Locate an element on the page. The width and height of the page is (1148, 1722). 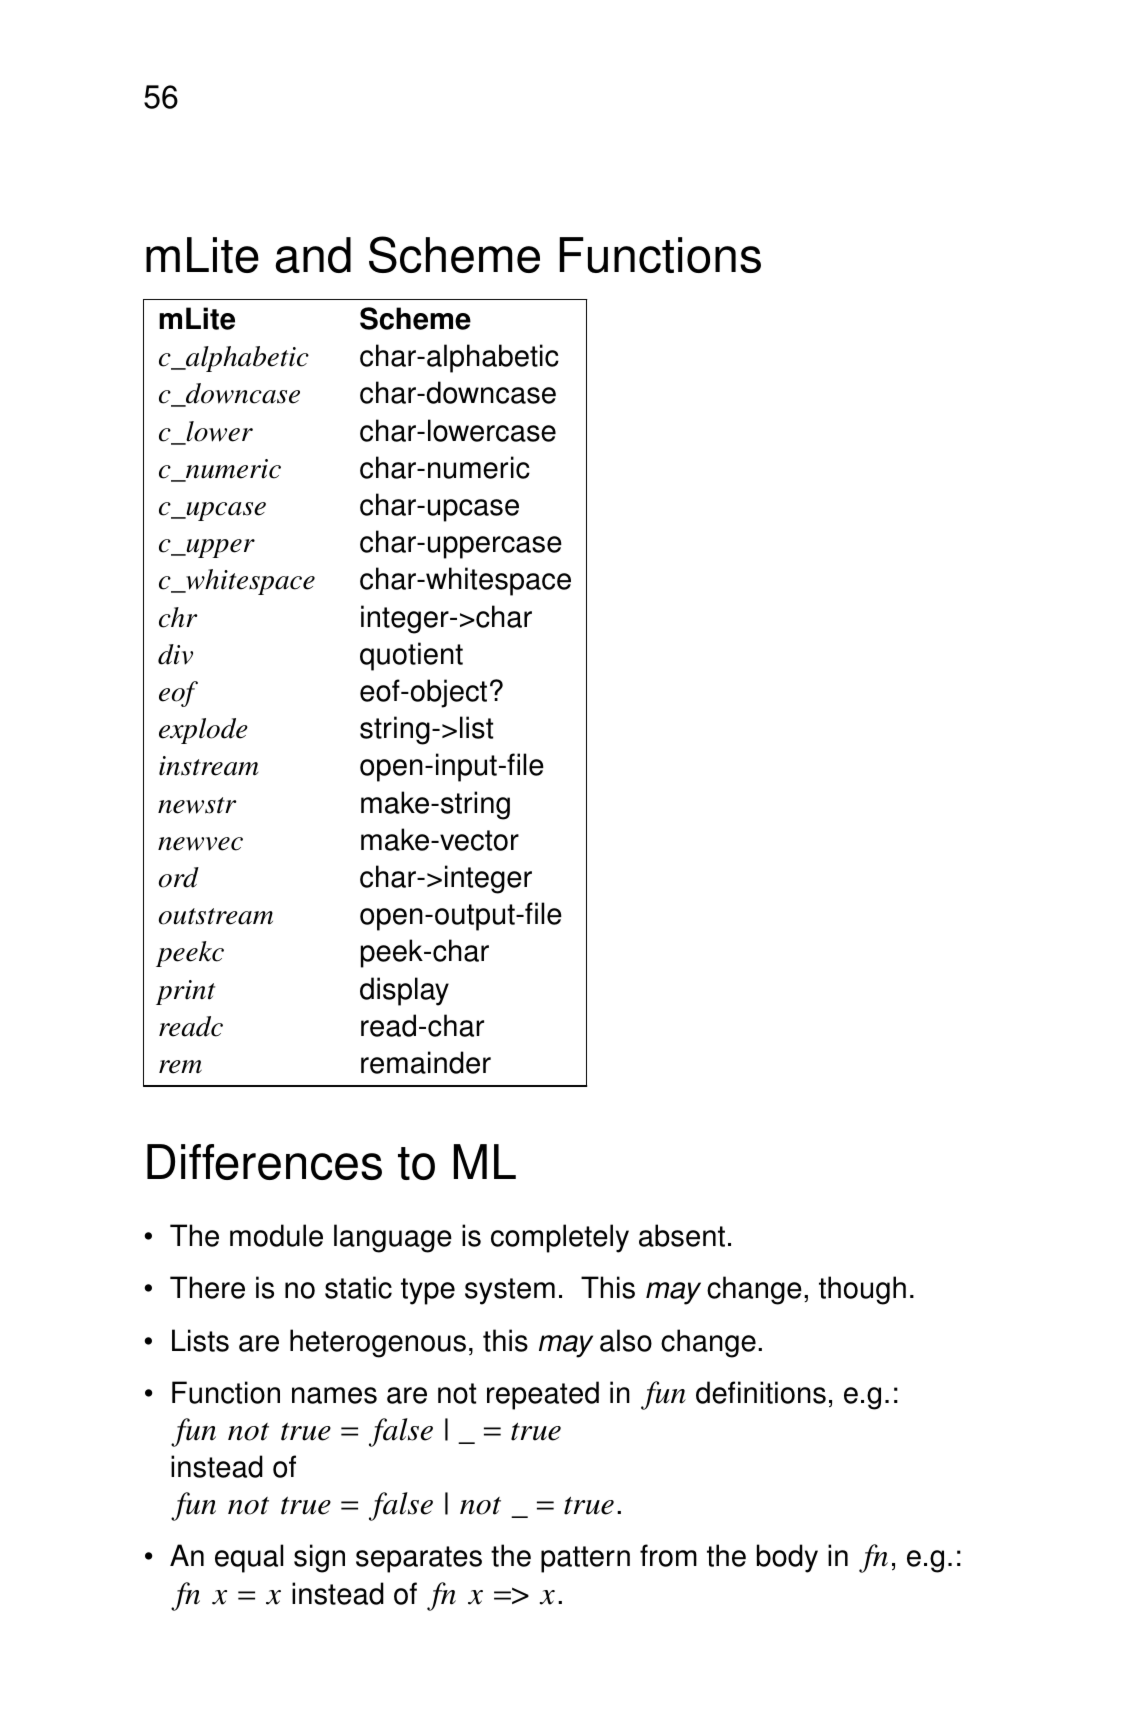
equal is located at coordinates (249, 1558).
